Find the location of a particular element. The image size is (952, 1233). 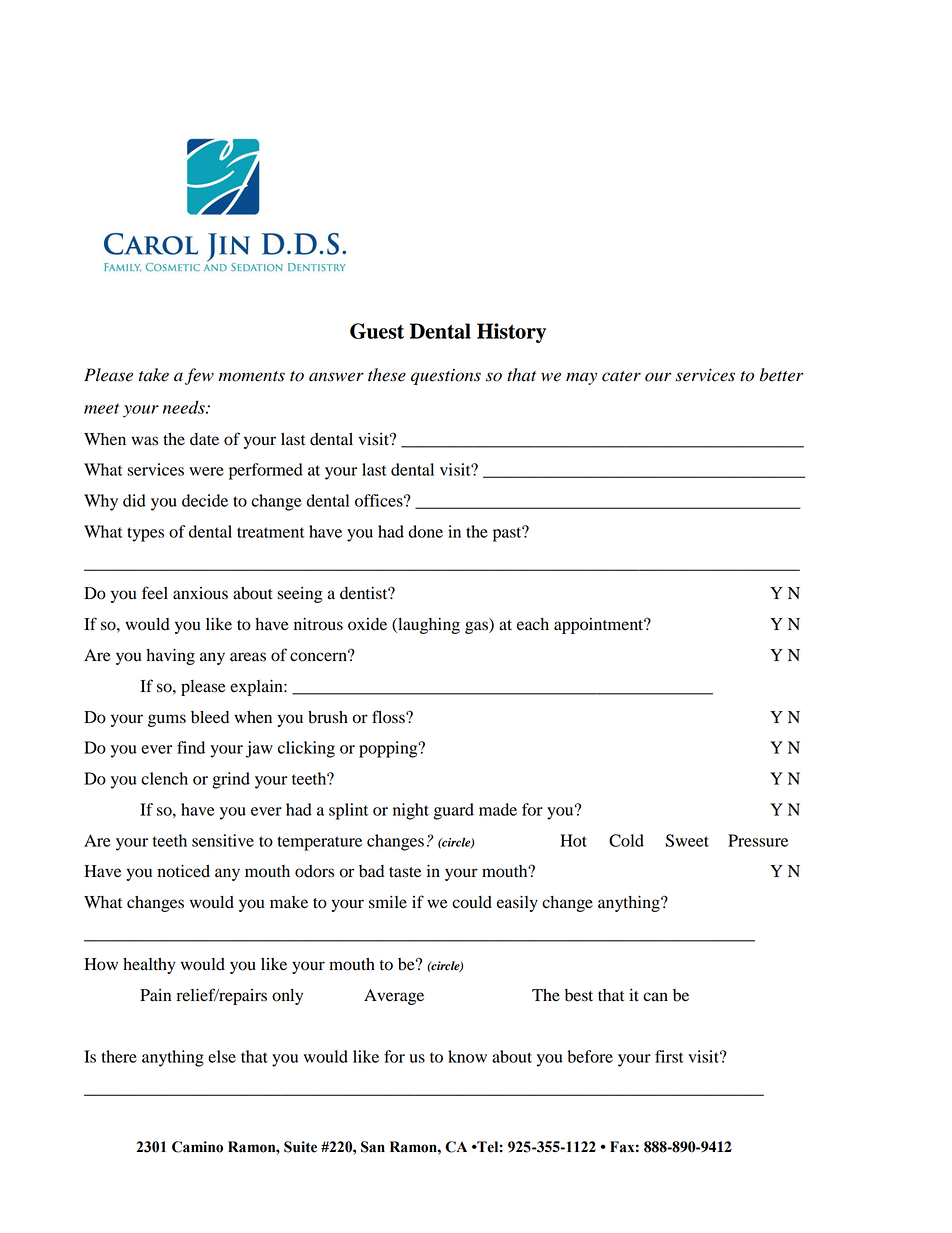

cater is located at coordinates (621, 376).
